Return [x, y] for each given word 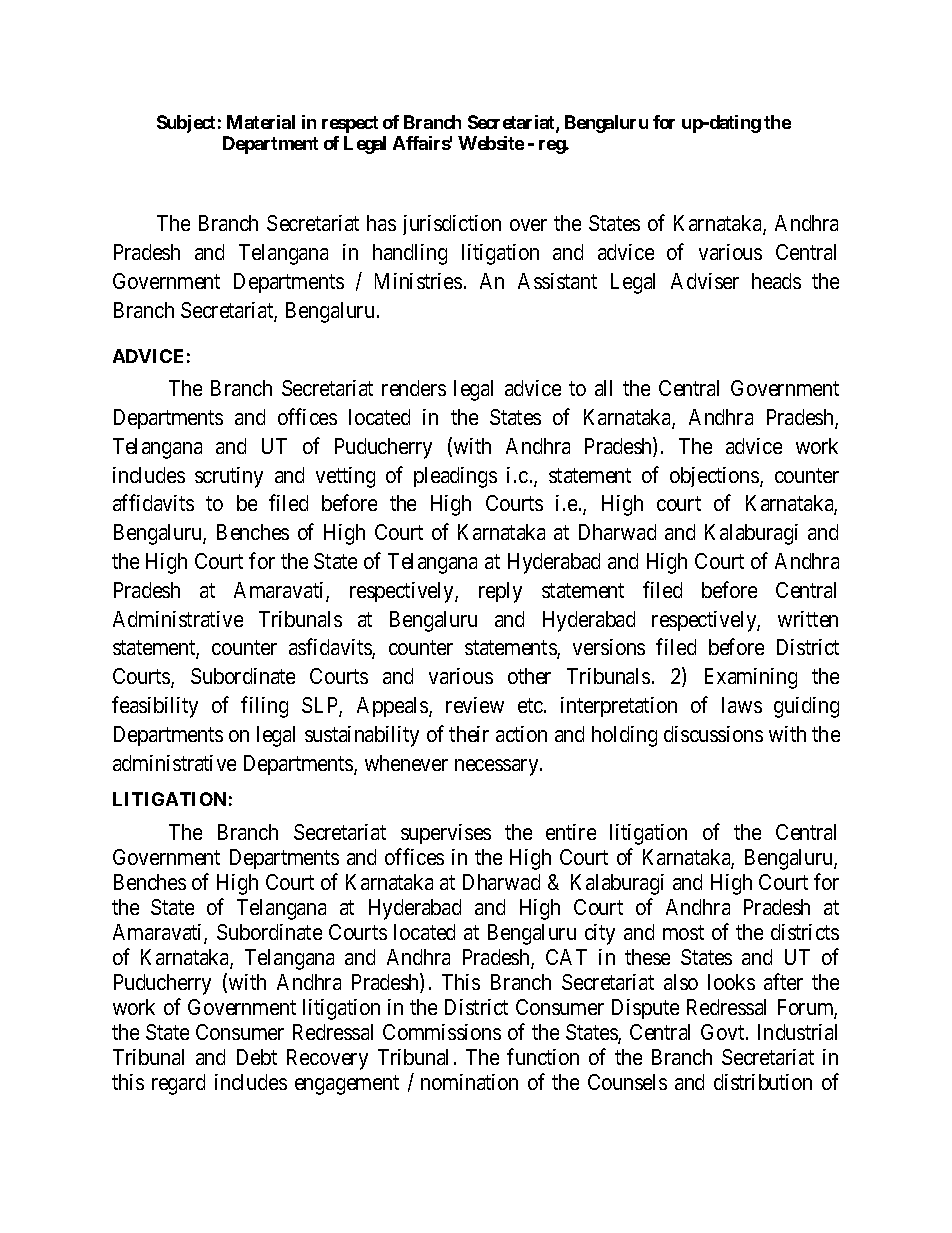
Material [261, 122]
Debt [257, 1057]
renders [414, 388]
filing [264, 707]
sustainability [362, 736]
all [603, 388]
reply [500, 592]
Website [491, 143]
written [808, 619]
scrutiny [229, 477]
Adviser [705, 281]
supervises [446, 834]
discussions [713, 734]
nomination [469, 1082]
